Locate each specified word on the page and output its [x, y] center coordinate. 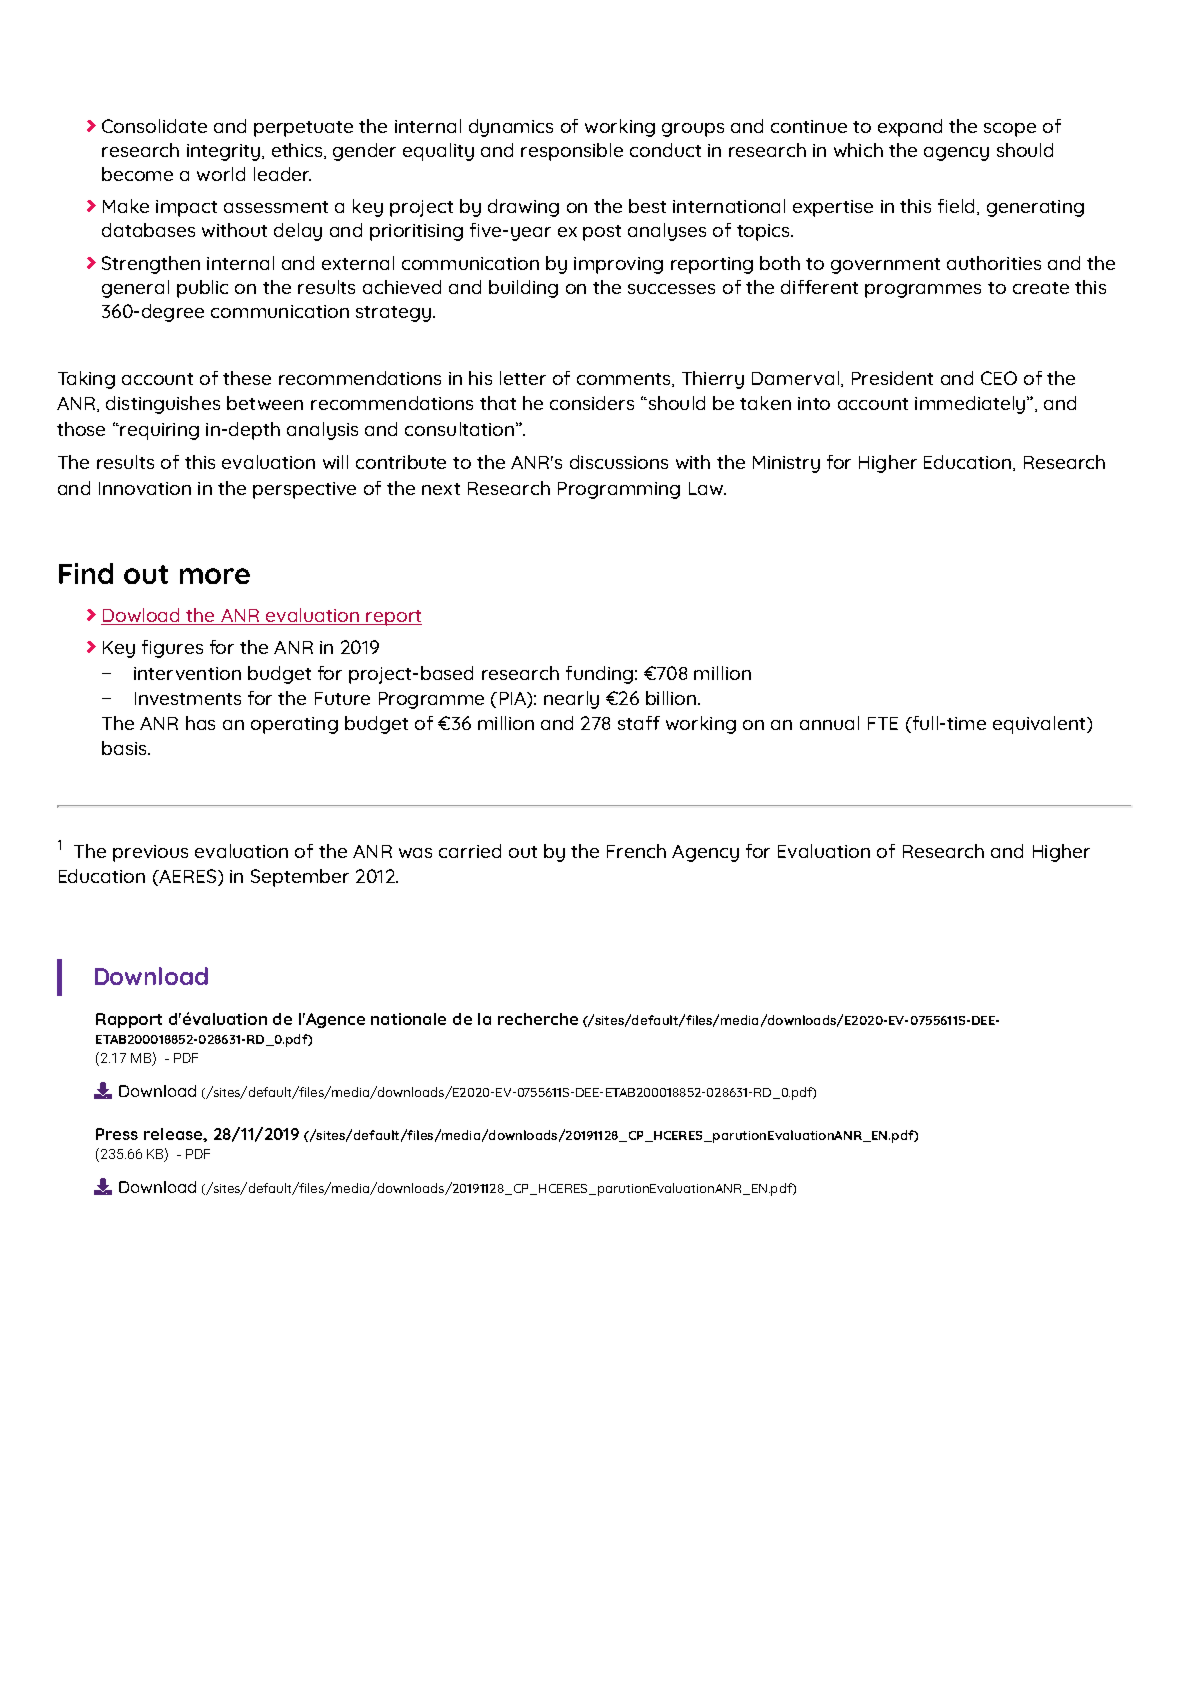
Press [117, 1134]
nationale [408, 1019]
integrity [225, 152]
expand [910, 128]
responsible [572, 152]
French [636, 851]
